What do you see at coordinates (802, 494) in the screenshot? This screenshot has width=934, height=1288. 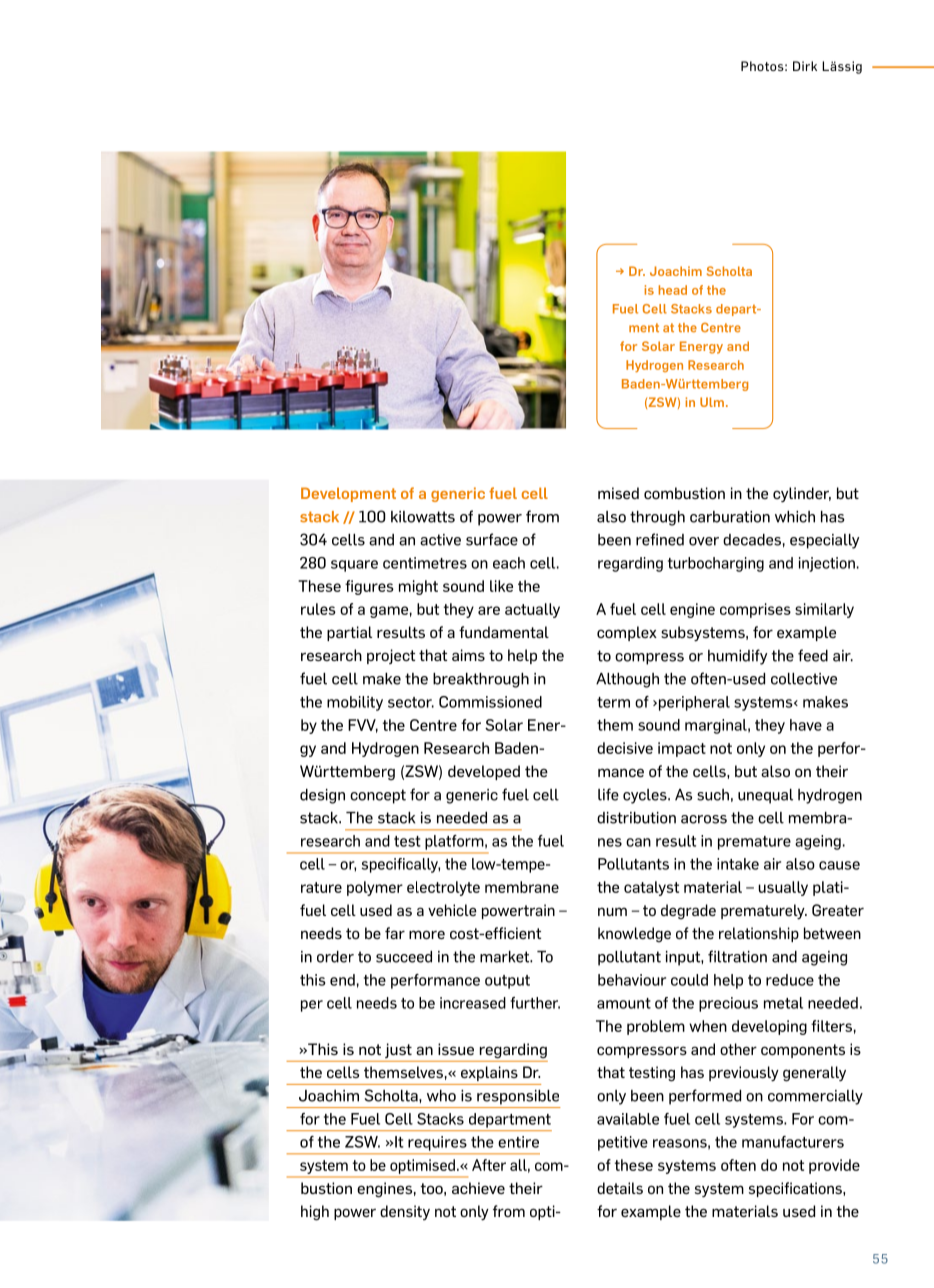 I see `cylinder` at bounding box center [802, 494].
